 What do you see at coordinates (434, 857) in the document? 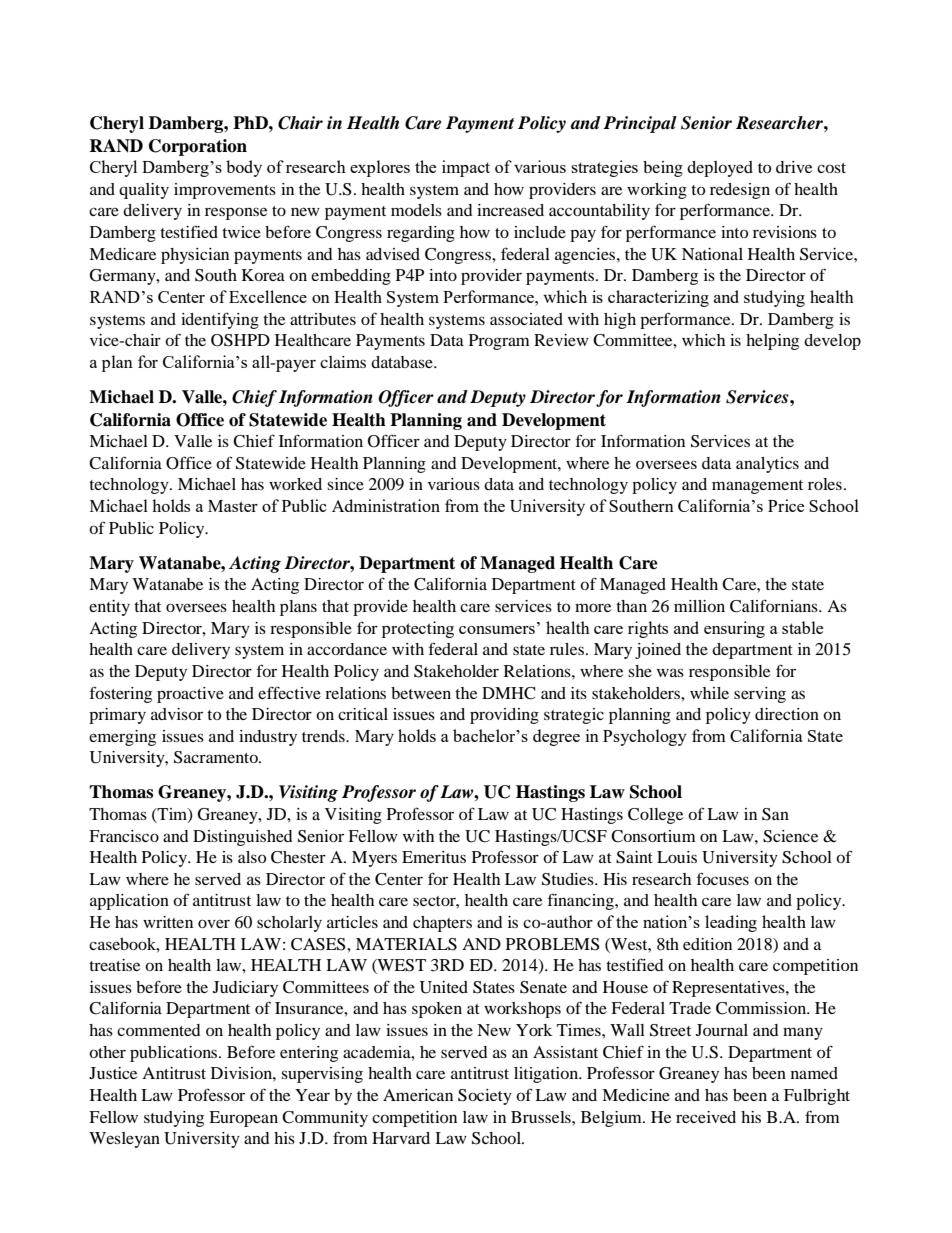
I see `Emeritus` at bounding box center [434, 857].
